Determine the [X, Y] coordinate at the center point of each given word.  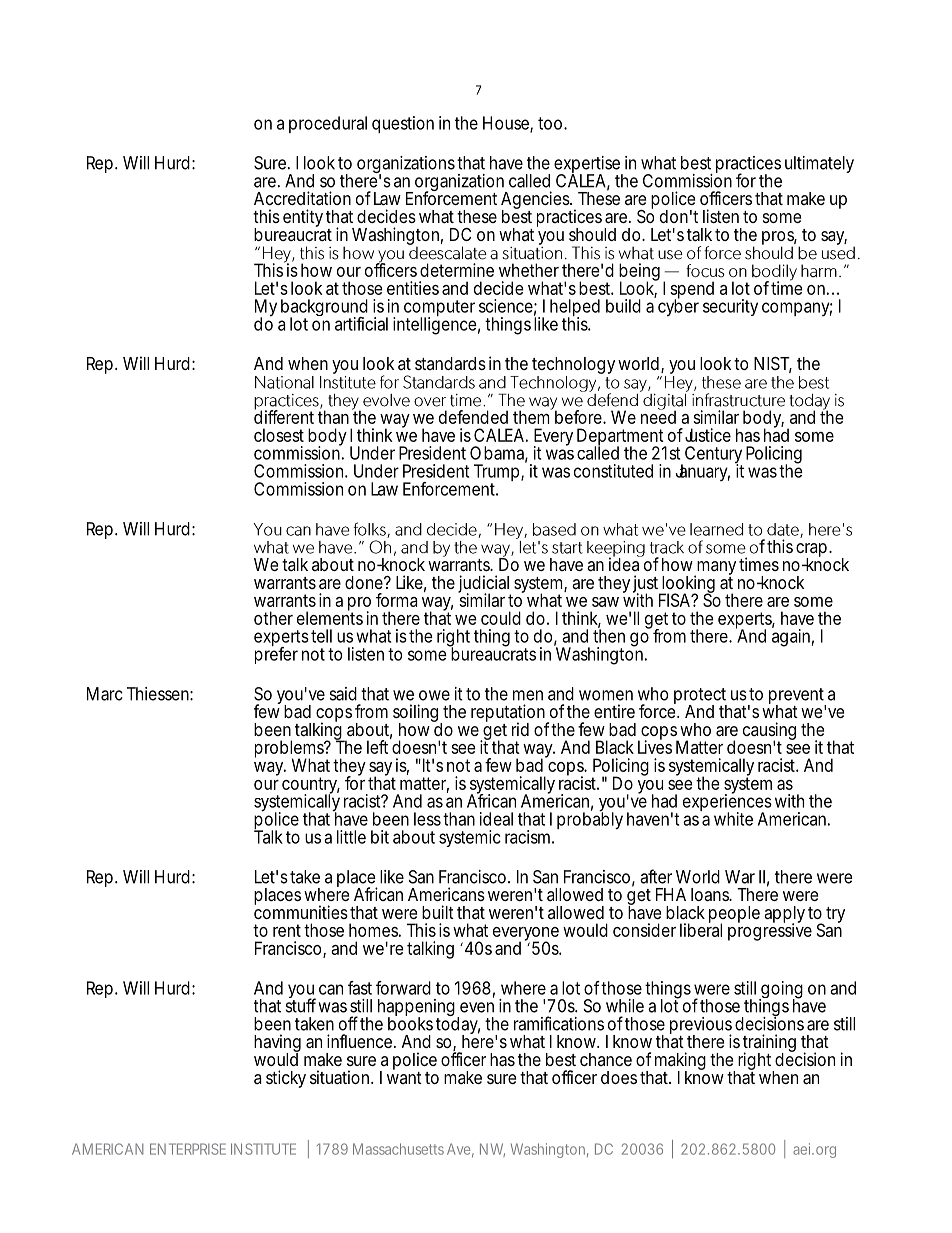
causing [769, 732]
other [273, 618]
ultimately [819, 164]
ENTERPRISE [188, 1149]
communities [301, 911]
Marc [105, 694]
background [324, 309]
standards [450, 363]
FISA [674, 600]
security [730, 307]
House [507, 124]
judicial [484, 585]
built [438, 912]
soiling [415, 714]
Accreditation [302, 198]
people [734, 915]
